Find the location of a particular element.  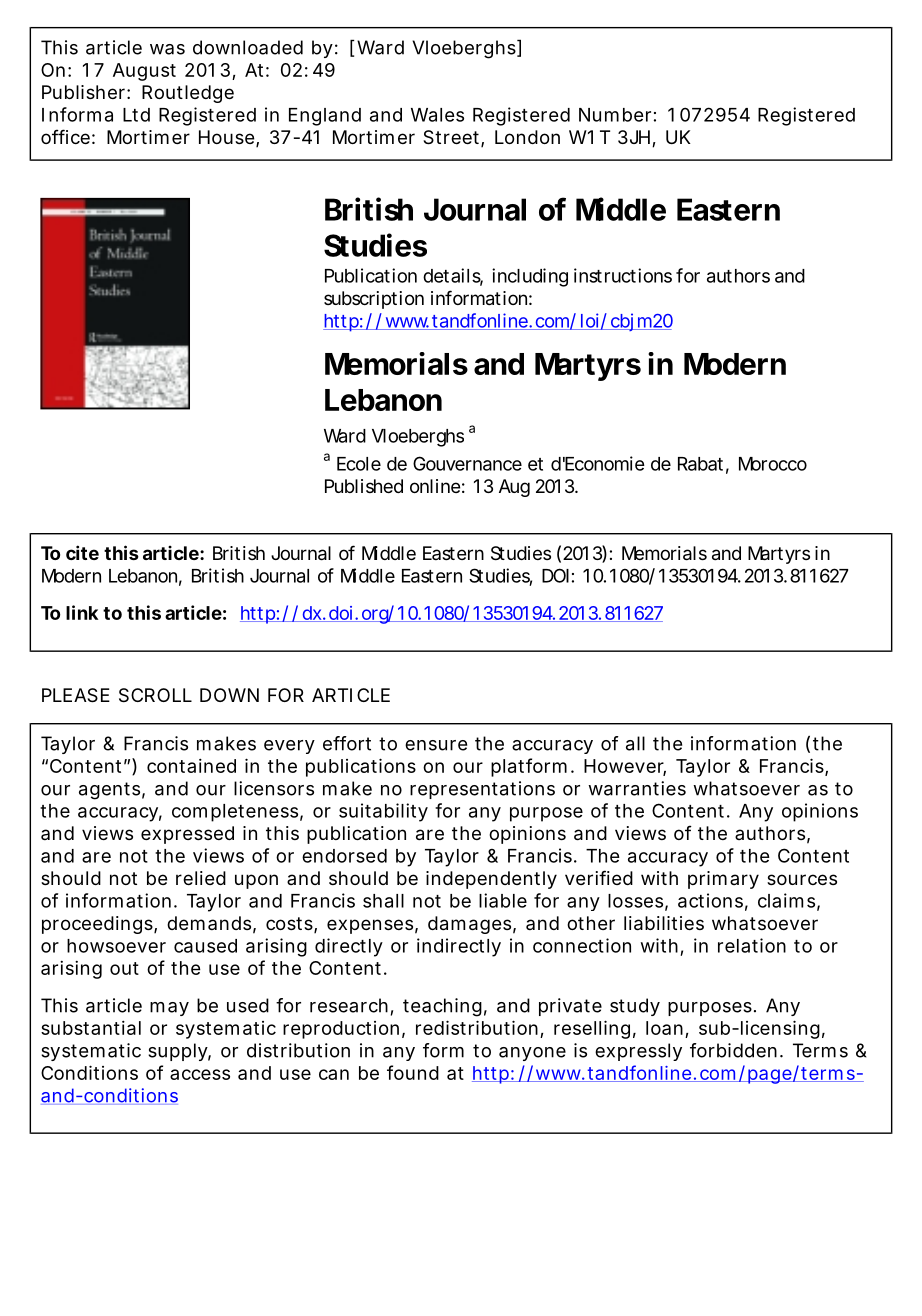

SCROLL is located at coordinates (155, 695).
